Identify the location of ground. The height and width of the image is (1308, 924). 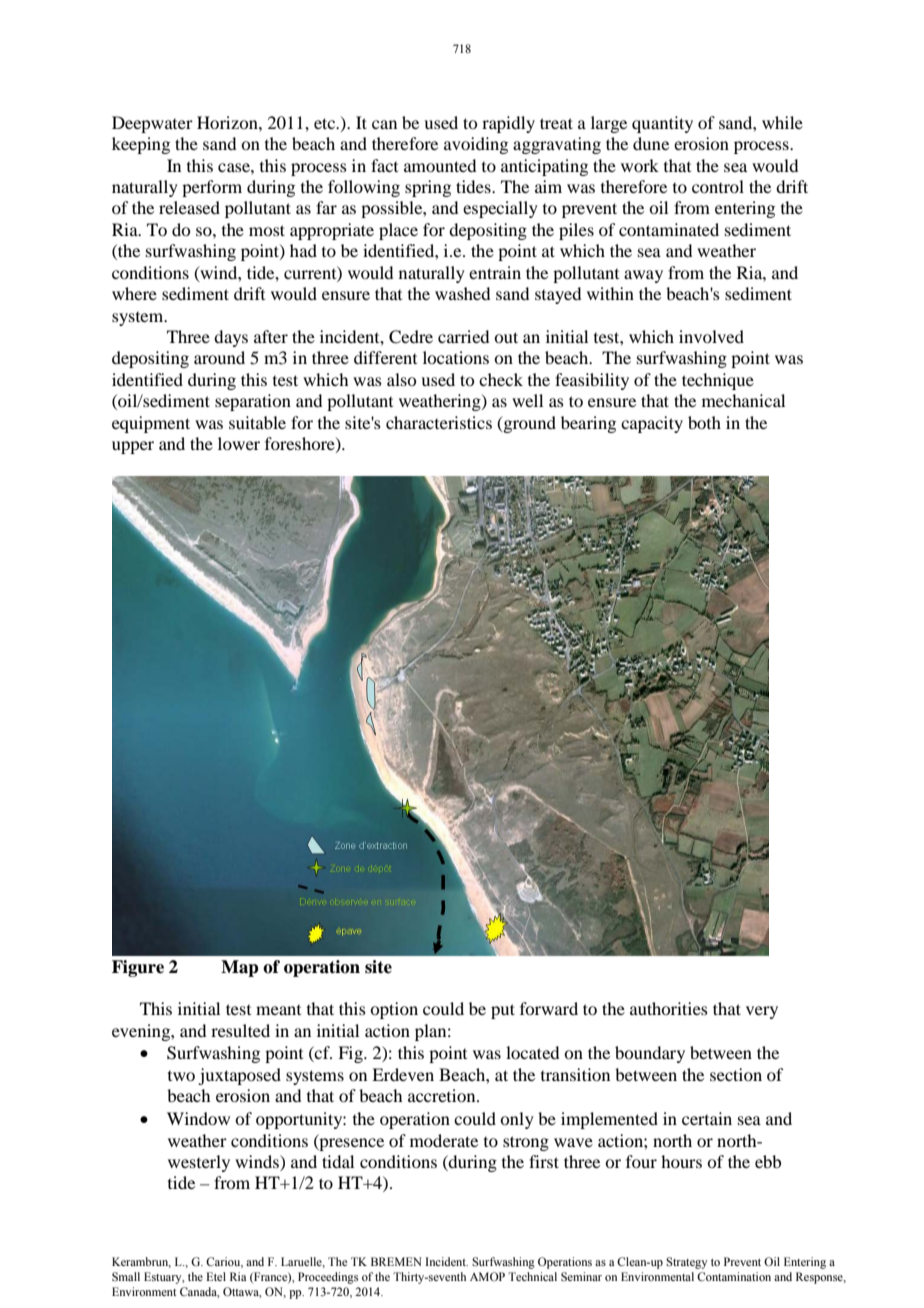
(528, 424).
